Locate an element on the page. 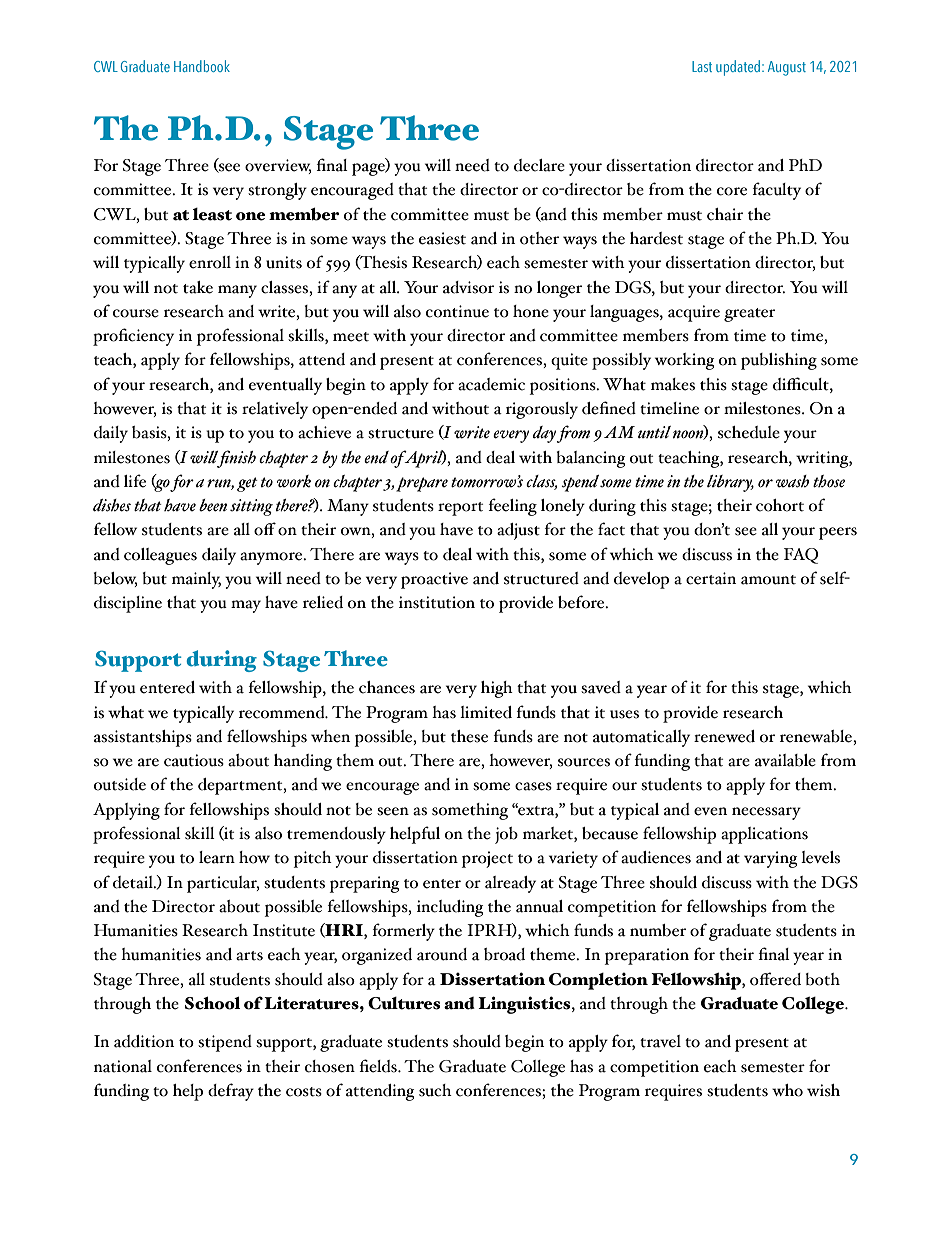  stipend is located at coordinates (225, 1043).
